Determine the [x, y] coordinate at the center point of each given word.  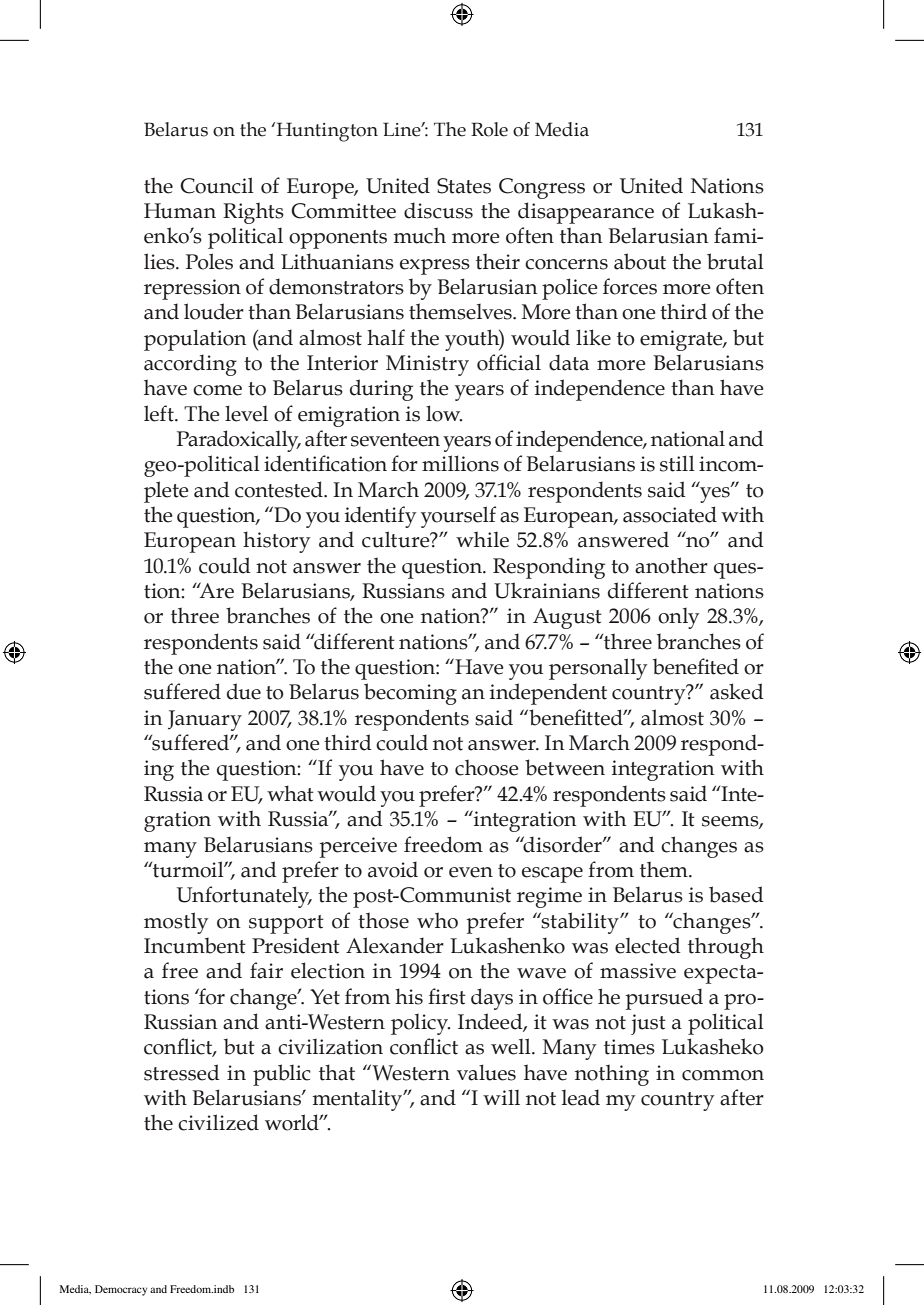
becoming [410, 694]
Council [217, 185]
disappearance [586, 213]
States [464, 186]
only [679, 618]
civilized [218, 1122]
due [244, 691]
